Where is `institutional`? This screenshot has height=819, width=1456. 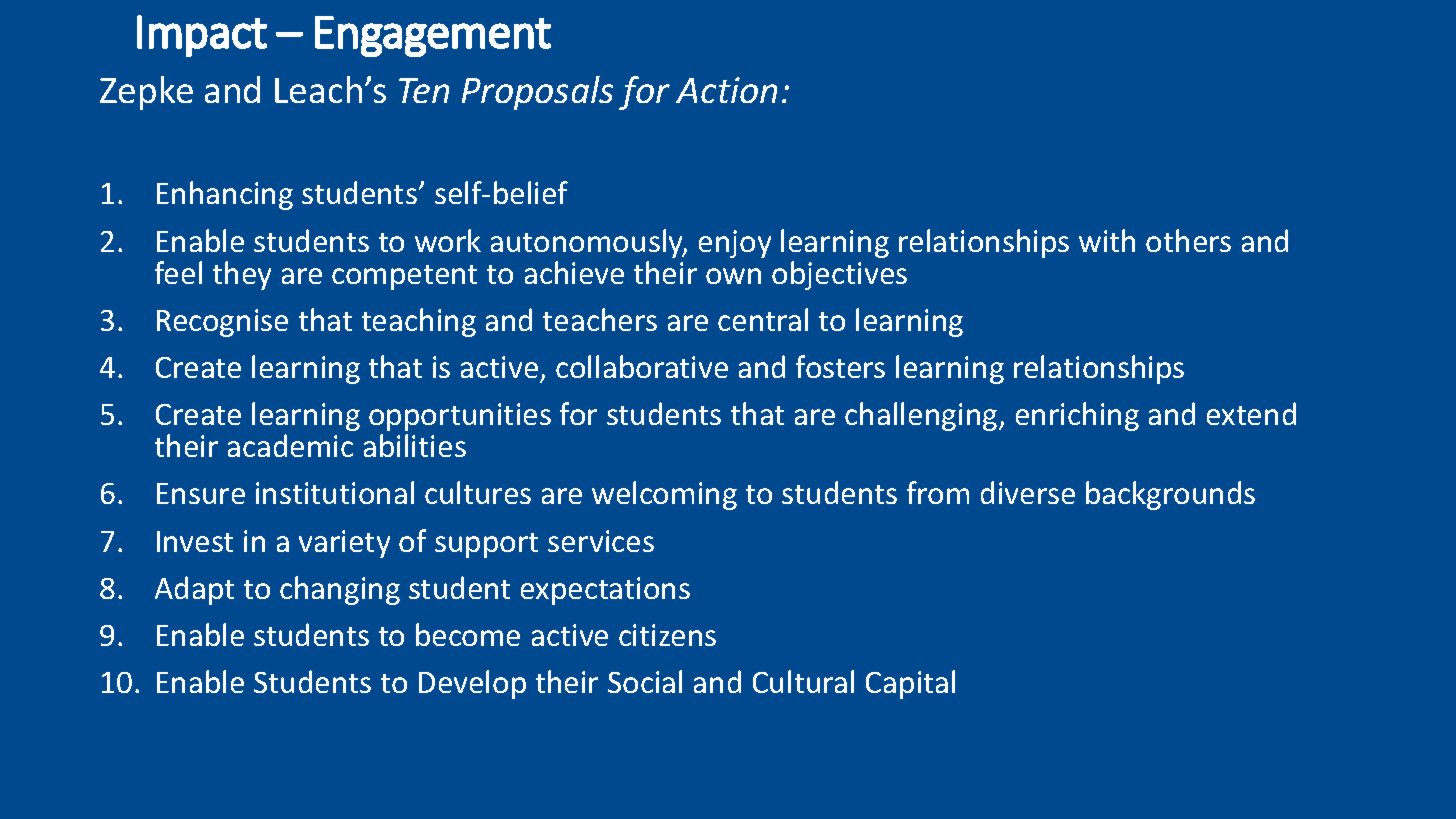 institutional is located at coordinates (335, 492).
